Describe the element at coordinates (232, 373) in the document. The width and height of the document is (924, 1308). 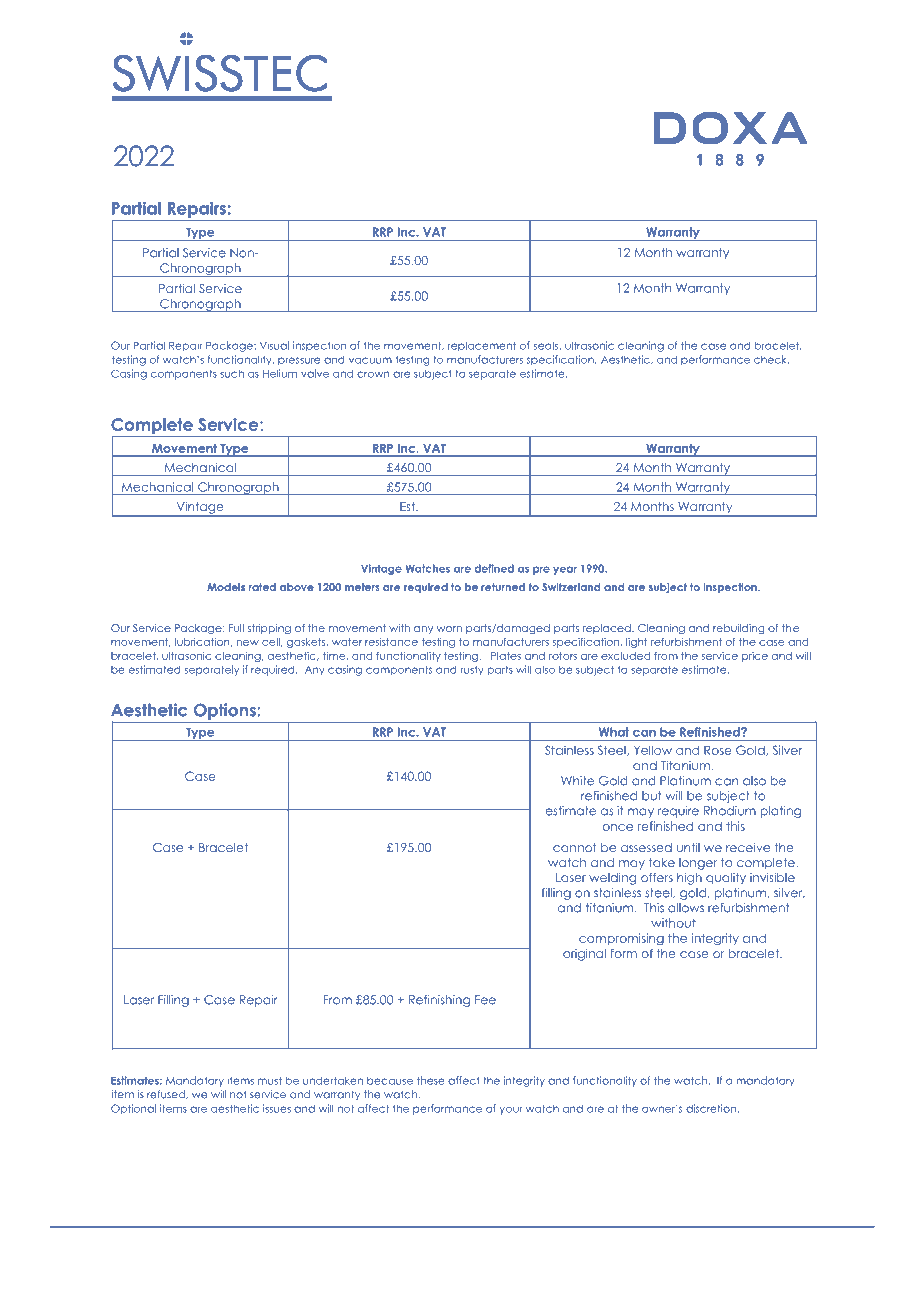
I see `such` at that location.
